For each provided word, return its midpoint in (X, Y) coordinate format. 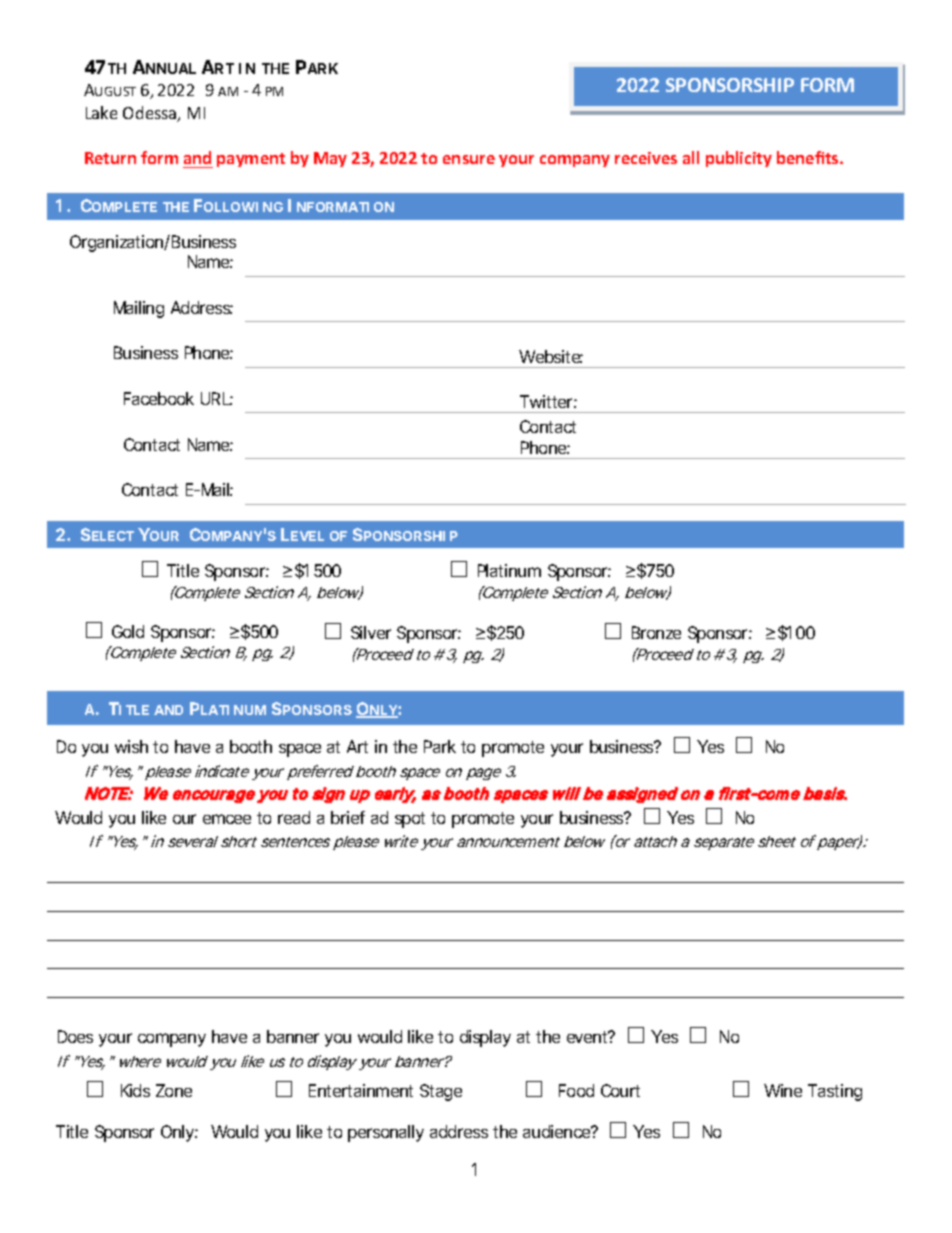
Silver (371, 632)
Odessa (151, 114)
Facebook (159, 398)
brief (348, 817)
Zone (174, 1090)
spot (410, 820)
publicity (739, 159)
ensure (469, 159)
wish (131, 746)
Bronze (656, 632)
